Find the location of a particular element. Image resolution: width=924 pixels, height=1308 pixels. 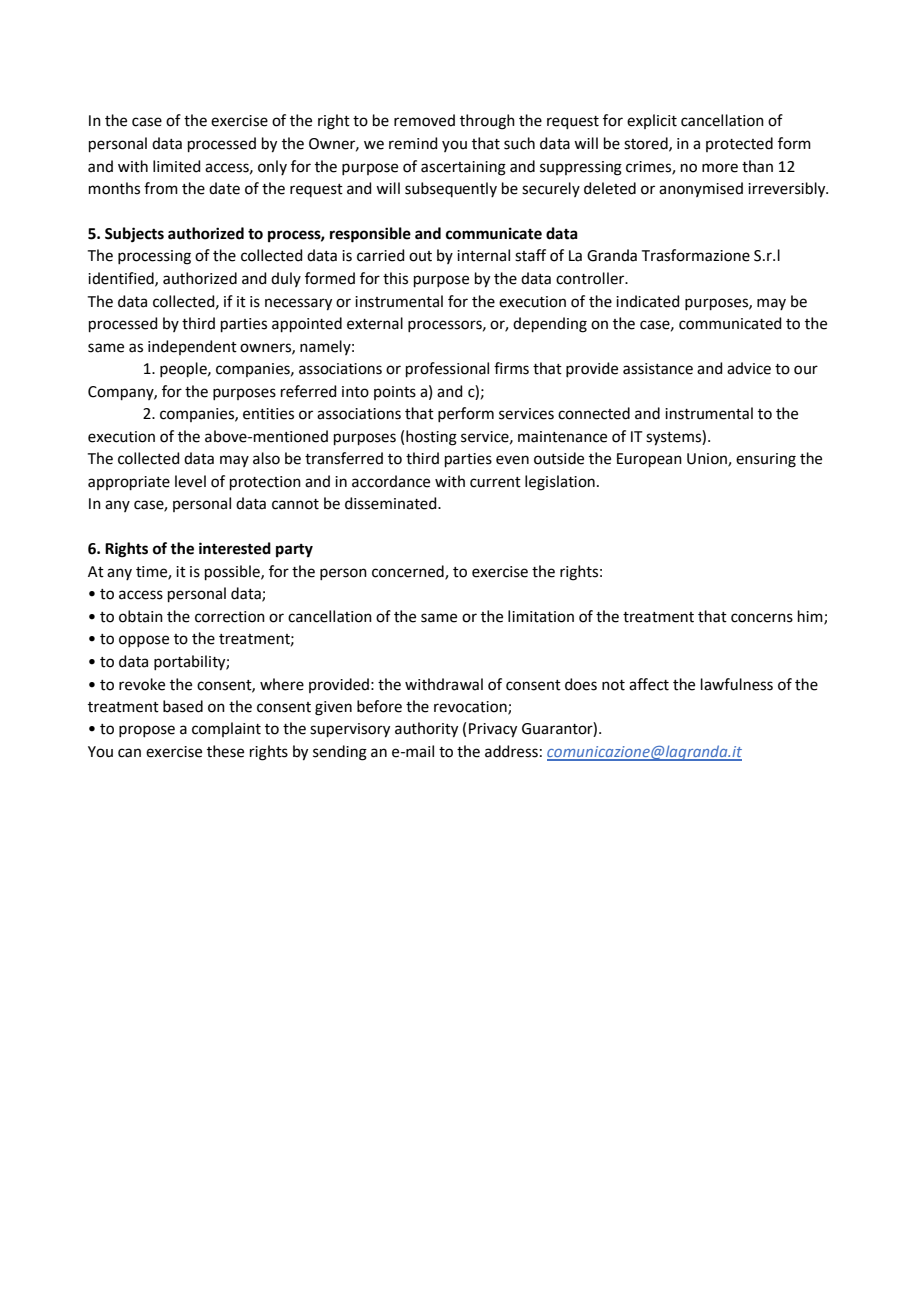

concerns is located at coordinates (762, 618).
